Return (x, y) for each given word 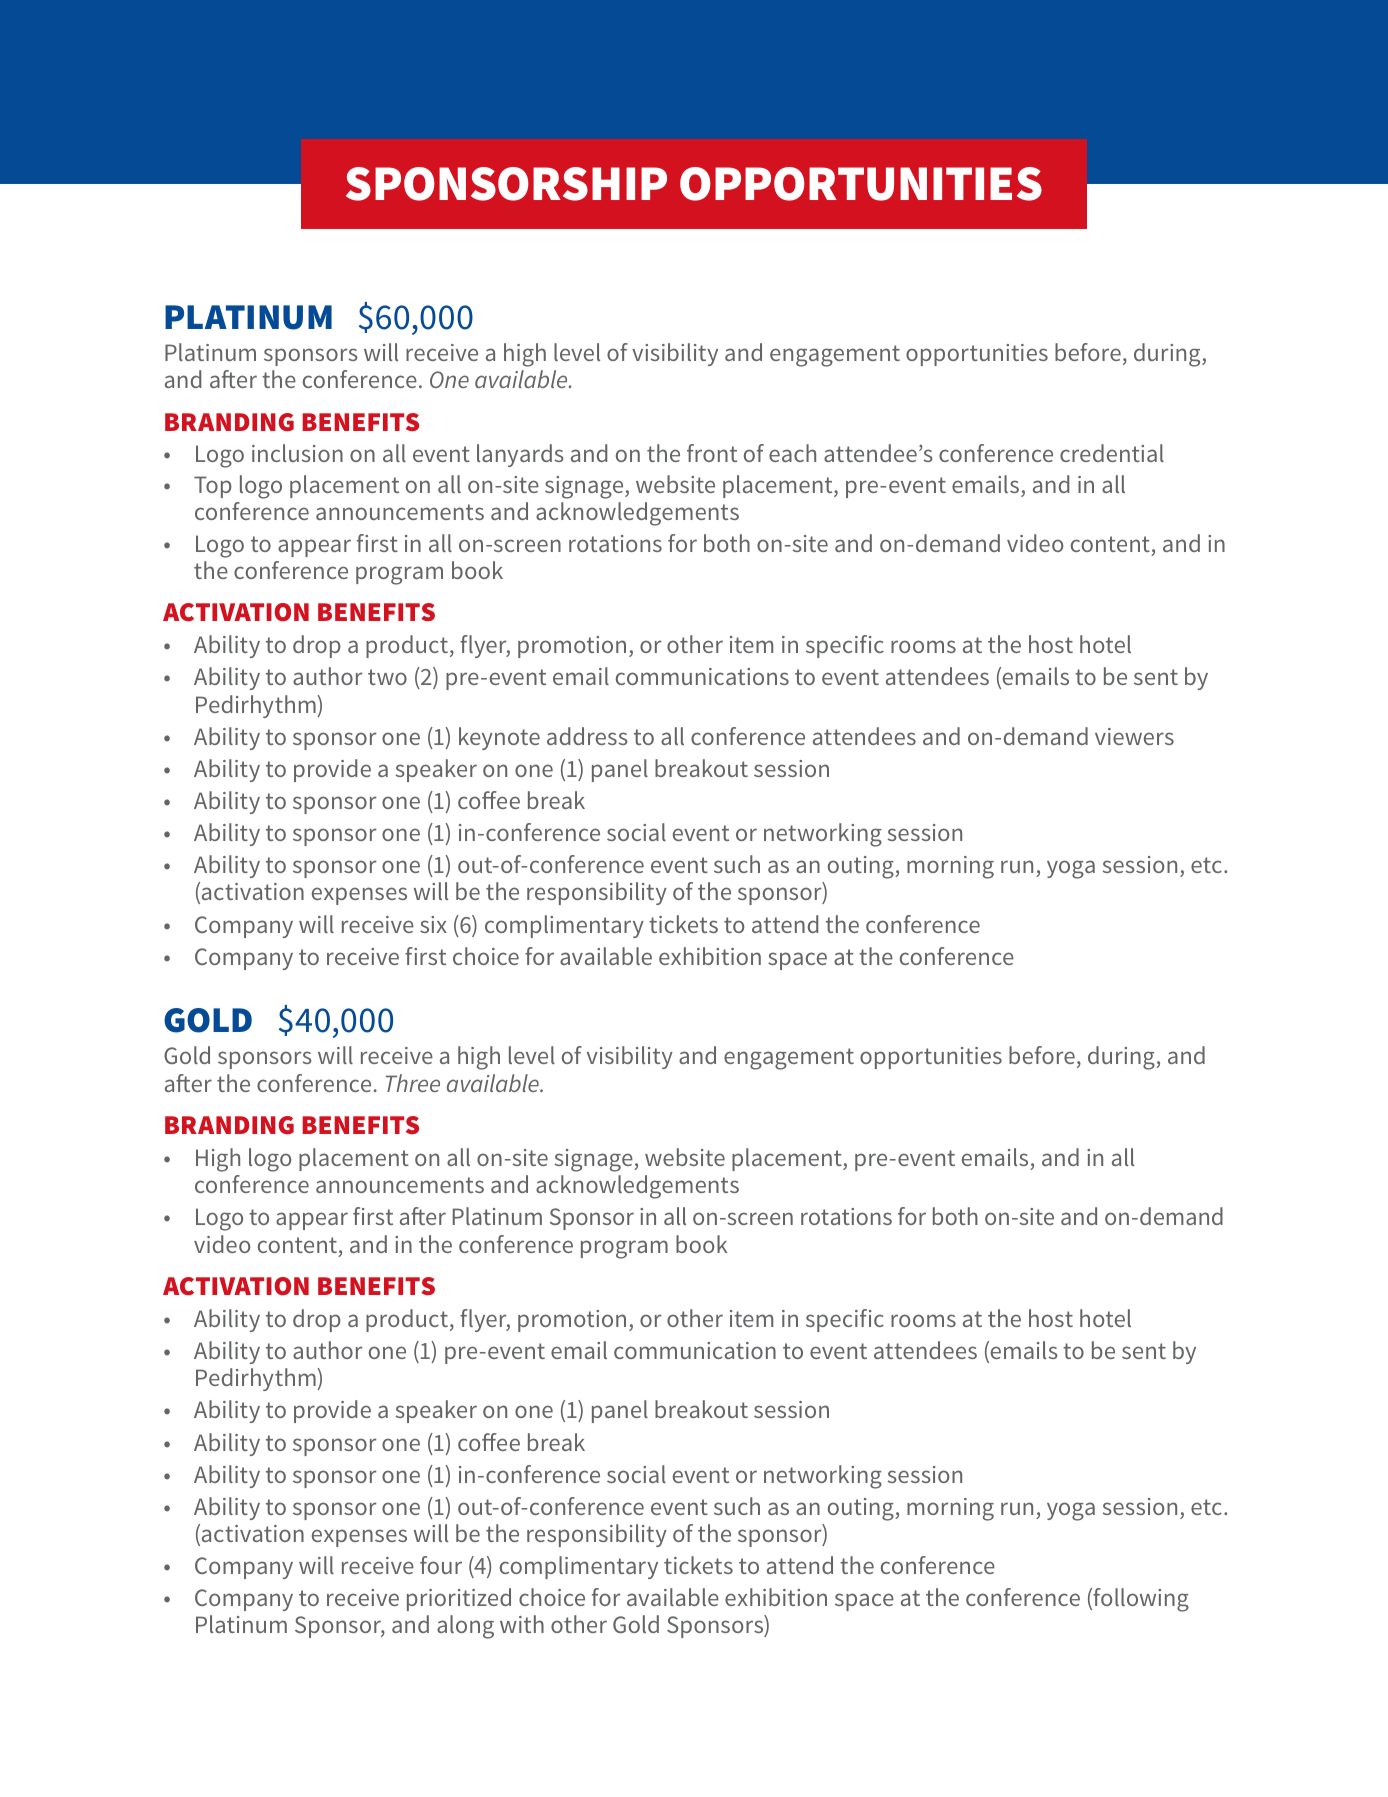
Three (413, 1083)
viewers (1134, 736)
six (433, 924)
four (441, 1565)
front (712, 453)
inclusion (297, 453)
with (522, 1624)
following (1140, 1600)
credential (1112, 453)
